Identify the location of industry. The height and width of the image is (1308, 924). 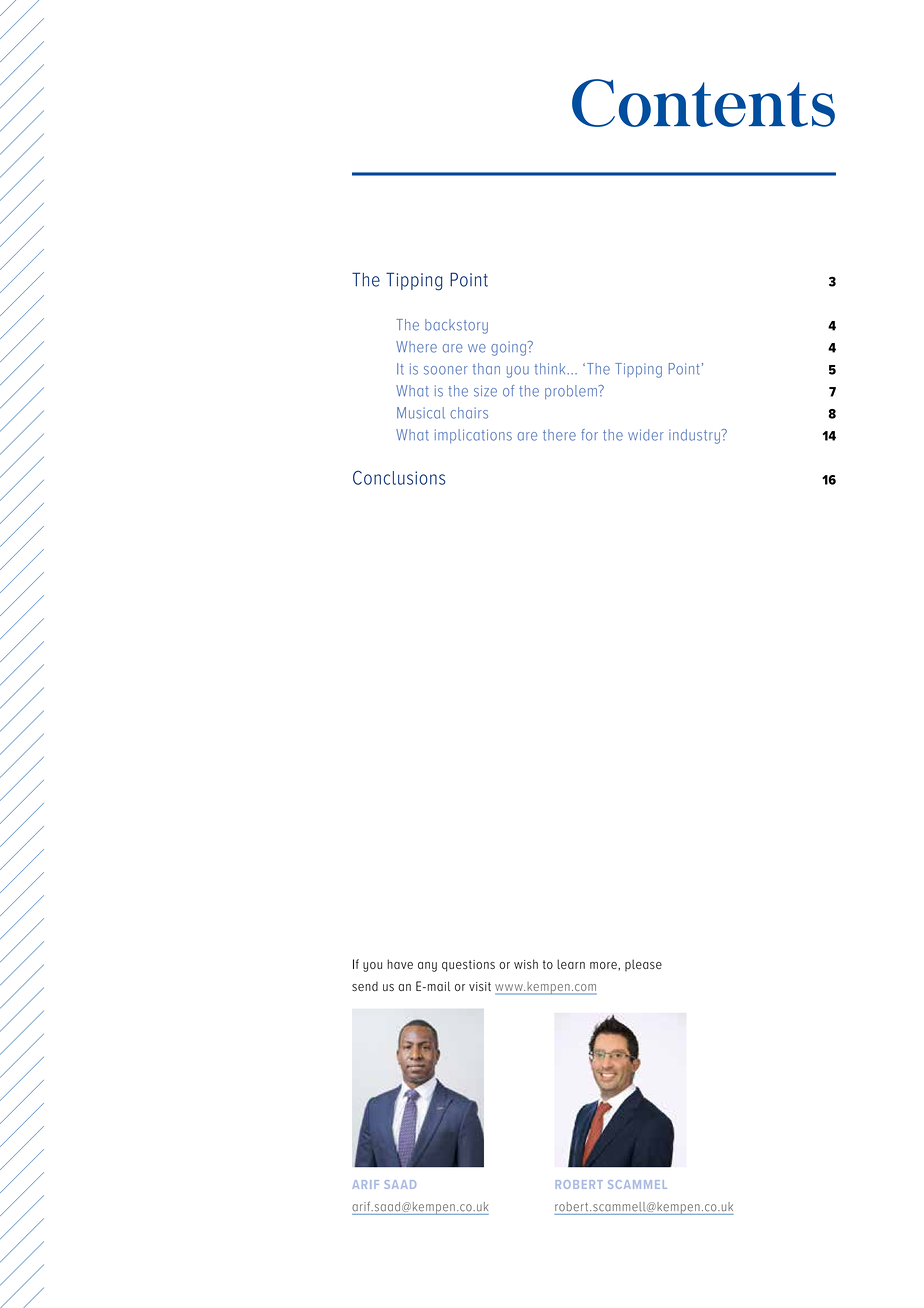
(694, 436).
